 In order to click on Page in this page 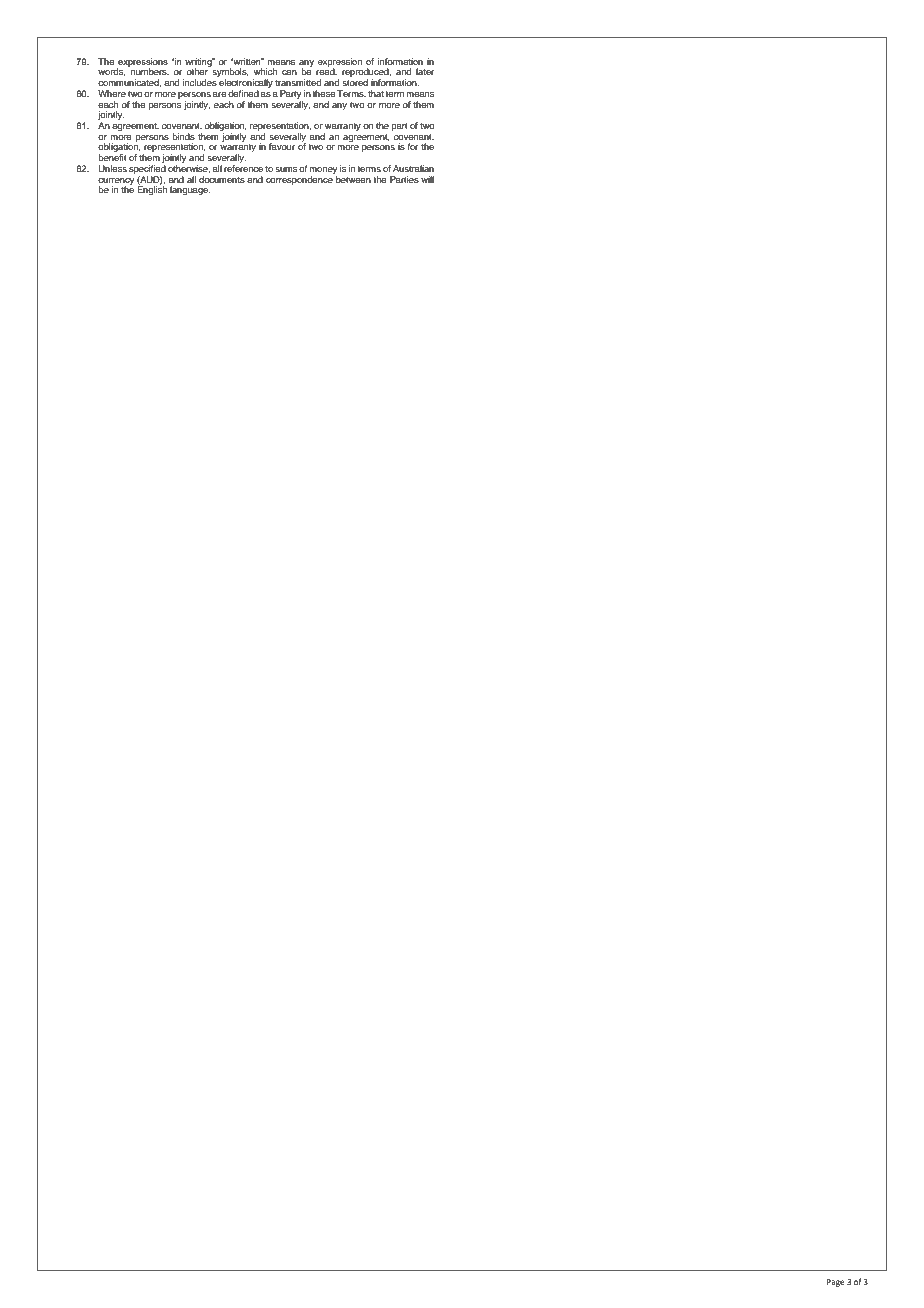, I will do `click(836, 1283)`.
